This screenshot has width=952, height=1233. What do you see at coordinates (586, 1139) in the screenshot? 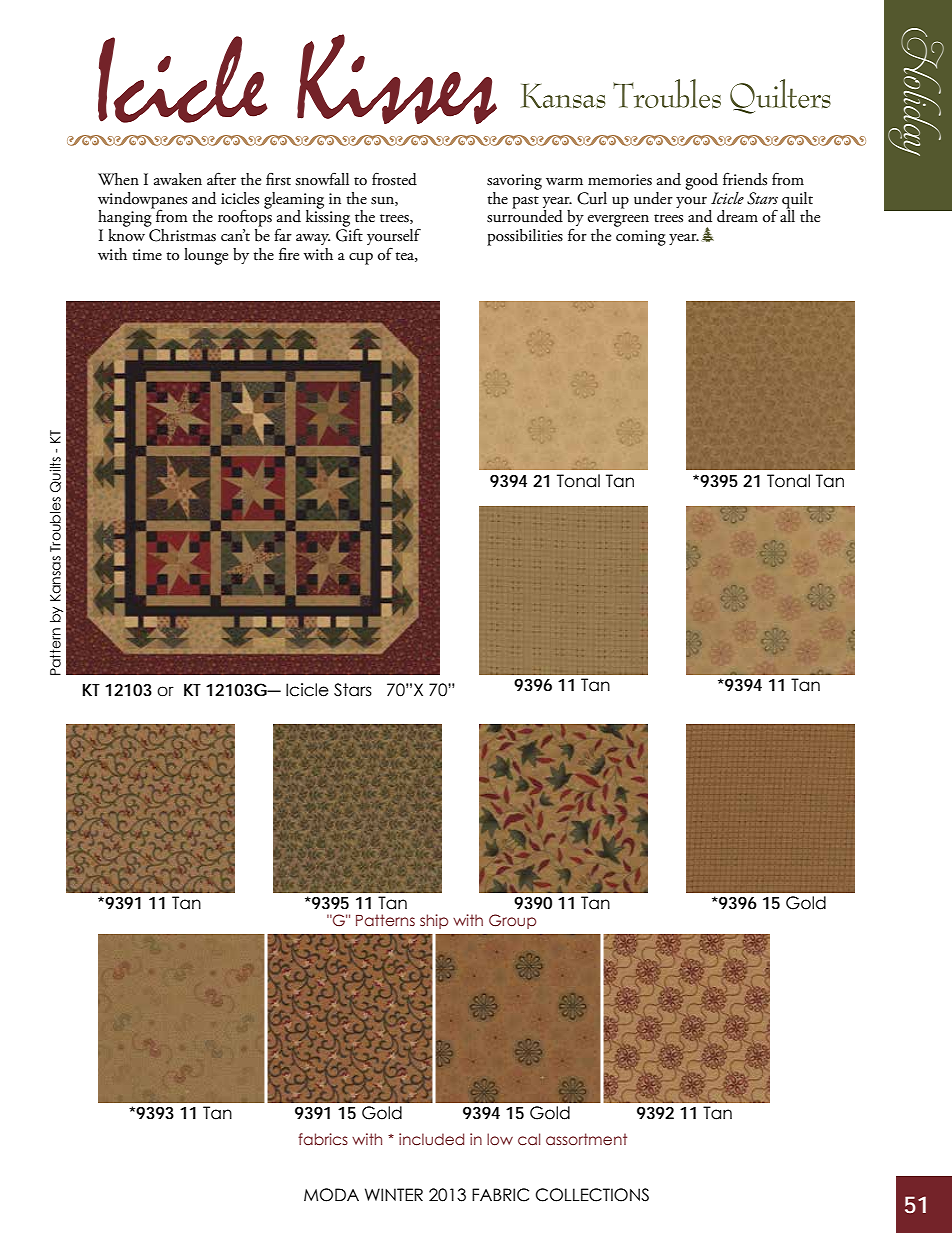
I see `assortment` at bounding box center [586, 1139].
